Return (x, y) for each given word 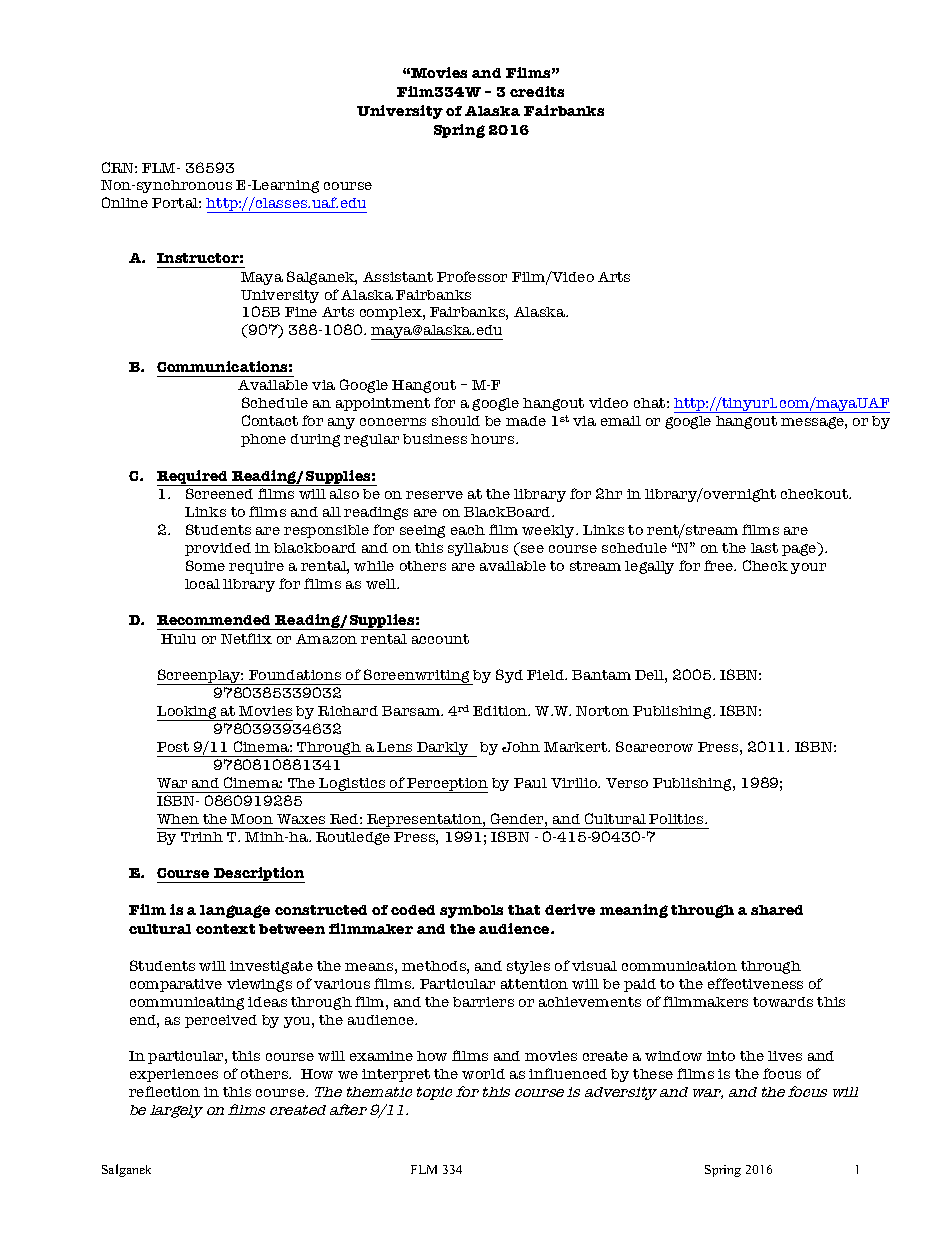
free (720, 565)
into (721, 1056)
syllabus (478, 549)
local (202, 584)
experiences (174, 1075)
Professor (472, 276)
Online (125, 202)
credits (537, 91)
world (483, 1074)
